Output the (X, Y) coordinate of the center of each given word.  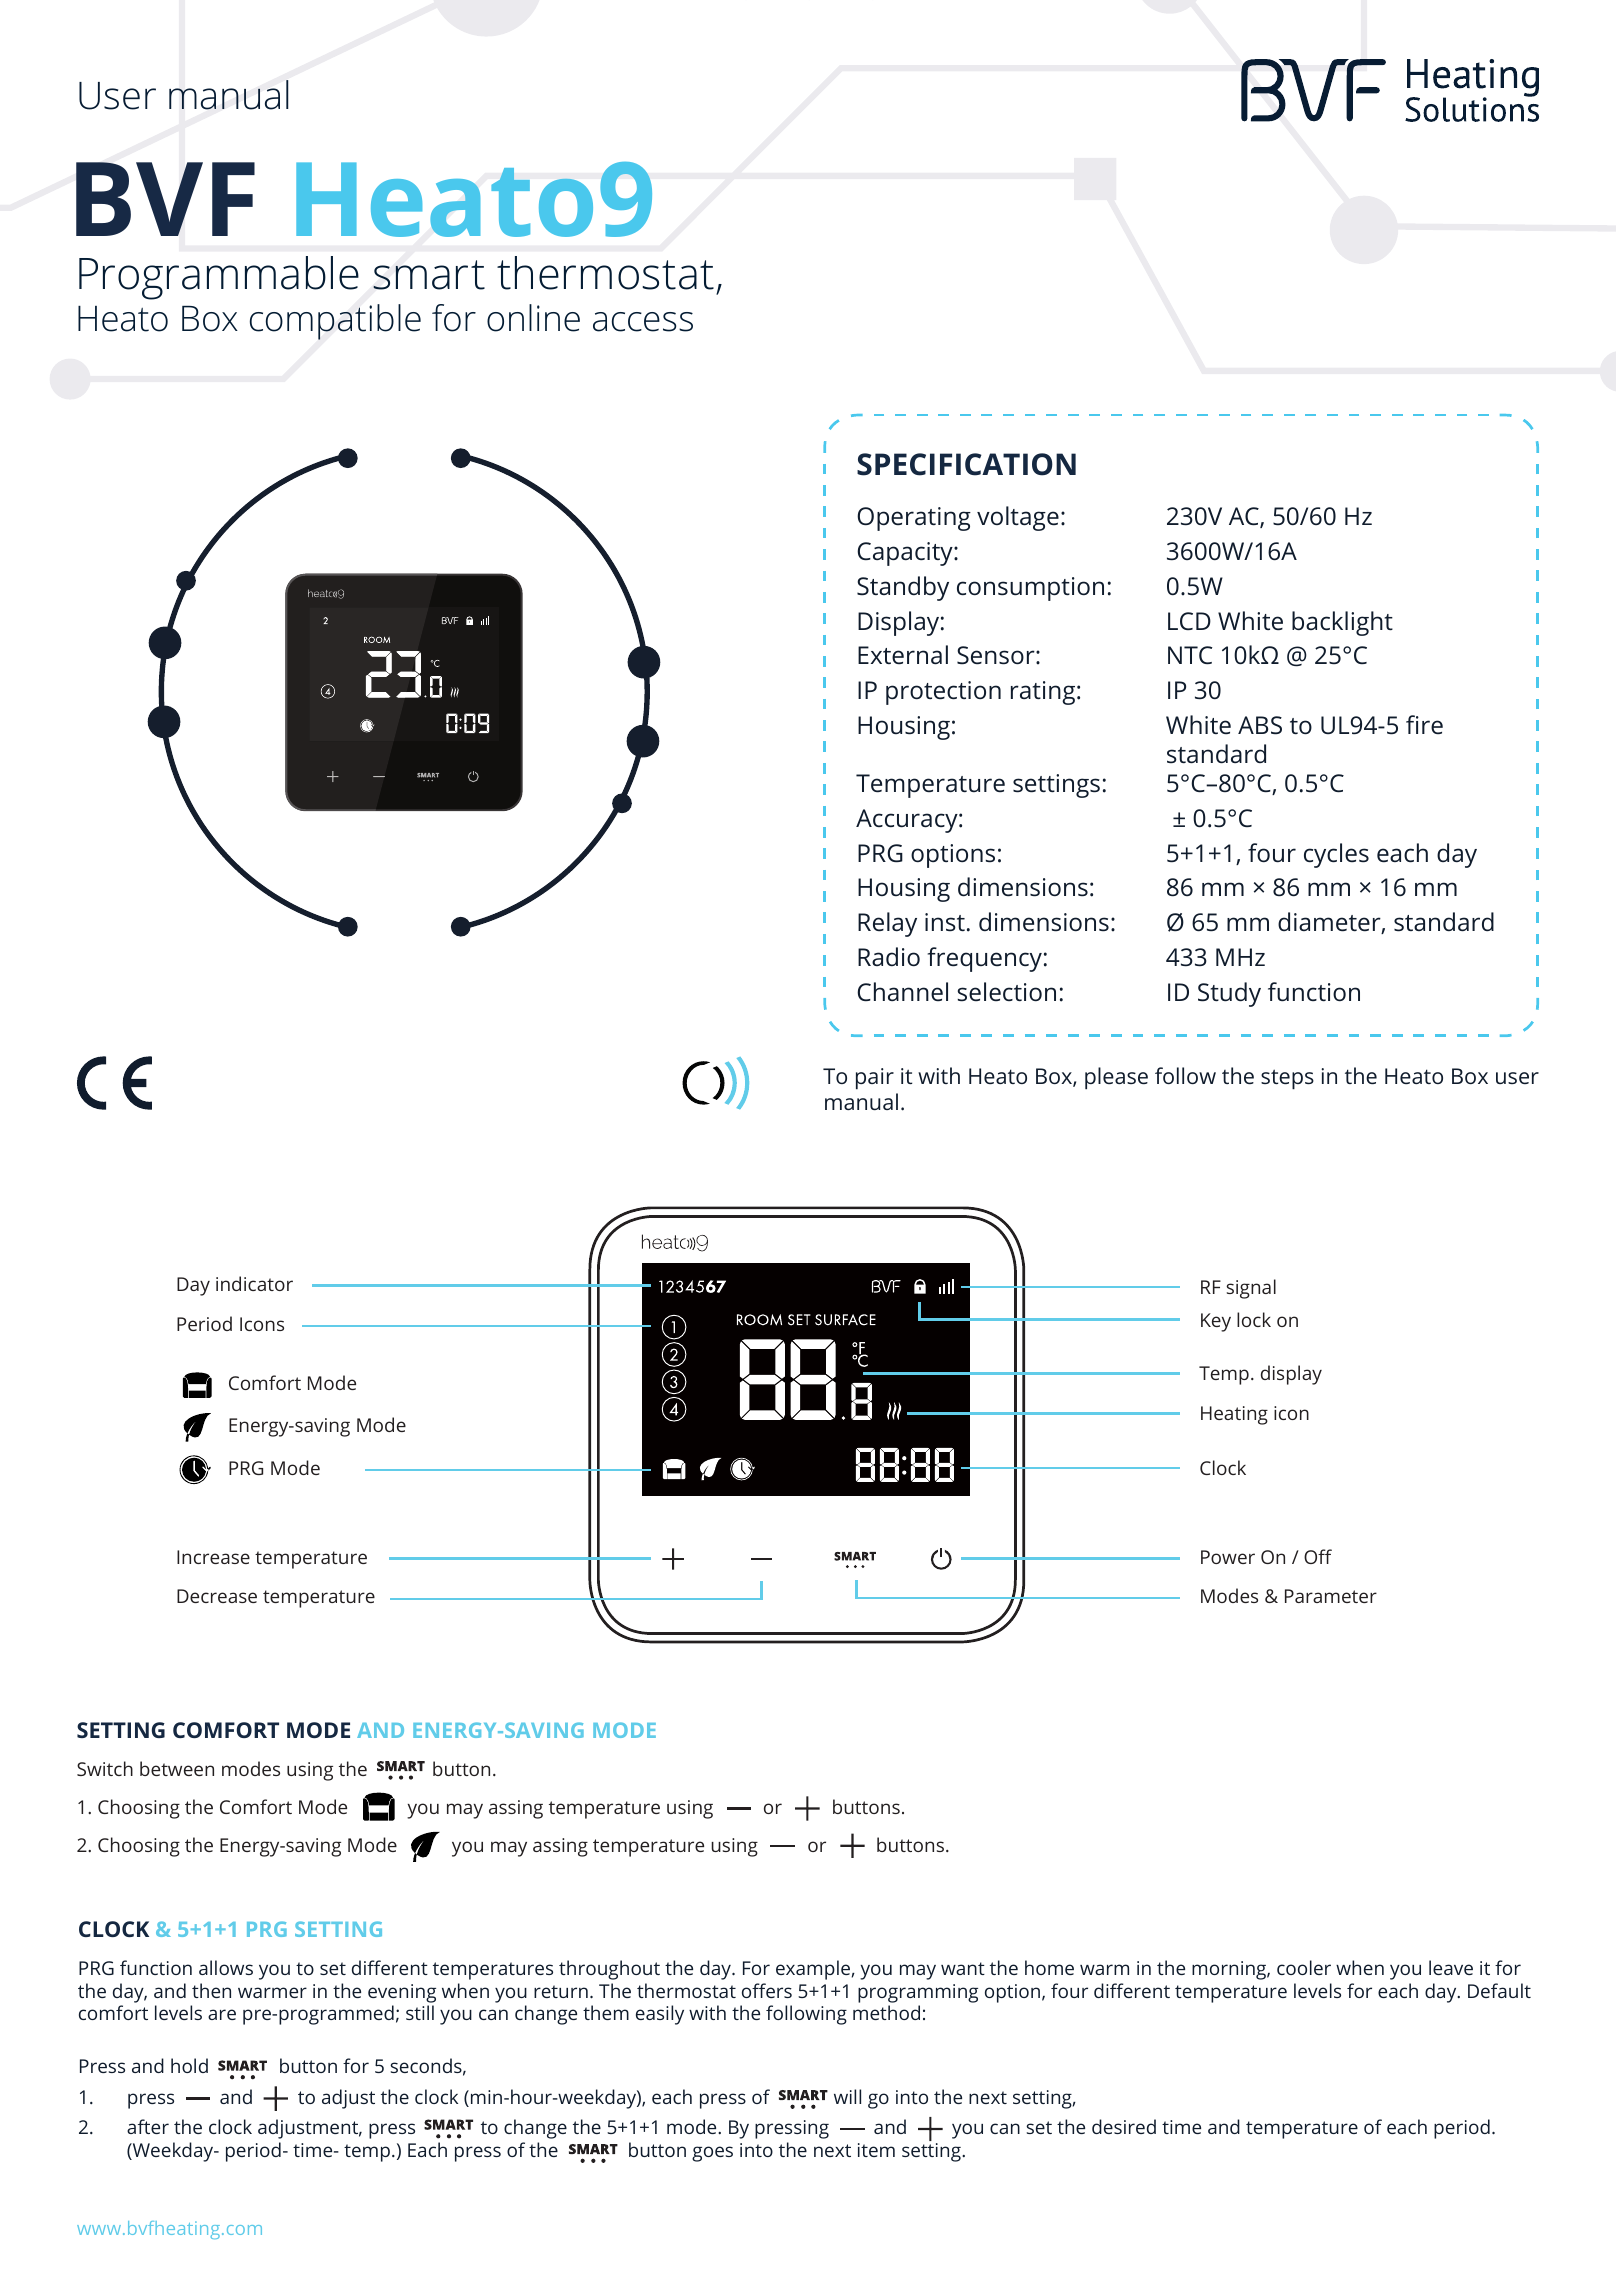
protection (943, 693)
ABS (1260, 725)
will (847, 2096)
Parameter (1331, 1596)
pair (875, 1079)
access (643, 322)
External (903, 654)
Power (1228, 1557)
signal (1251, 1289)
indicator (254, 1283)
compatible (335, 322)
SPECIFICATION (966, 464)
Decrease (217, 1596)
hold (189, 2065)
